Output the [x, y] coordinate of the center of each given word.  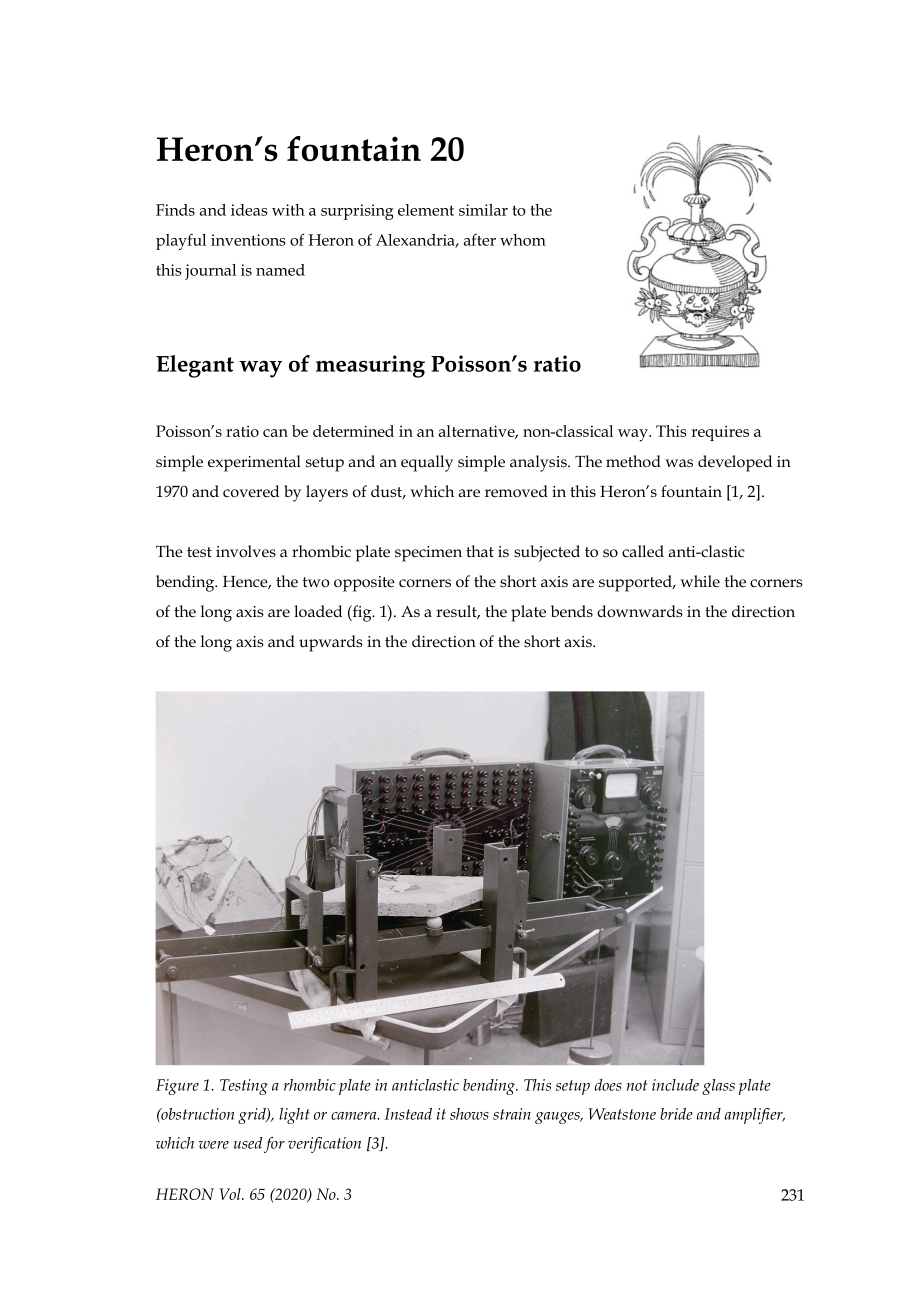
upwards [331, 643]
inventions [248, 240]
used [248, 1143]
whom [523, 240]
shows [469, 1114]
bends [572, 611]
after [480, 240]
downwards [640, 611]
